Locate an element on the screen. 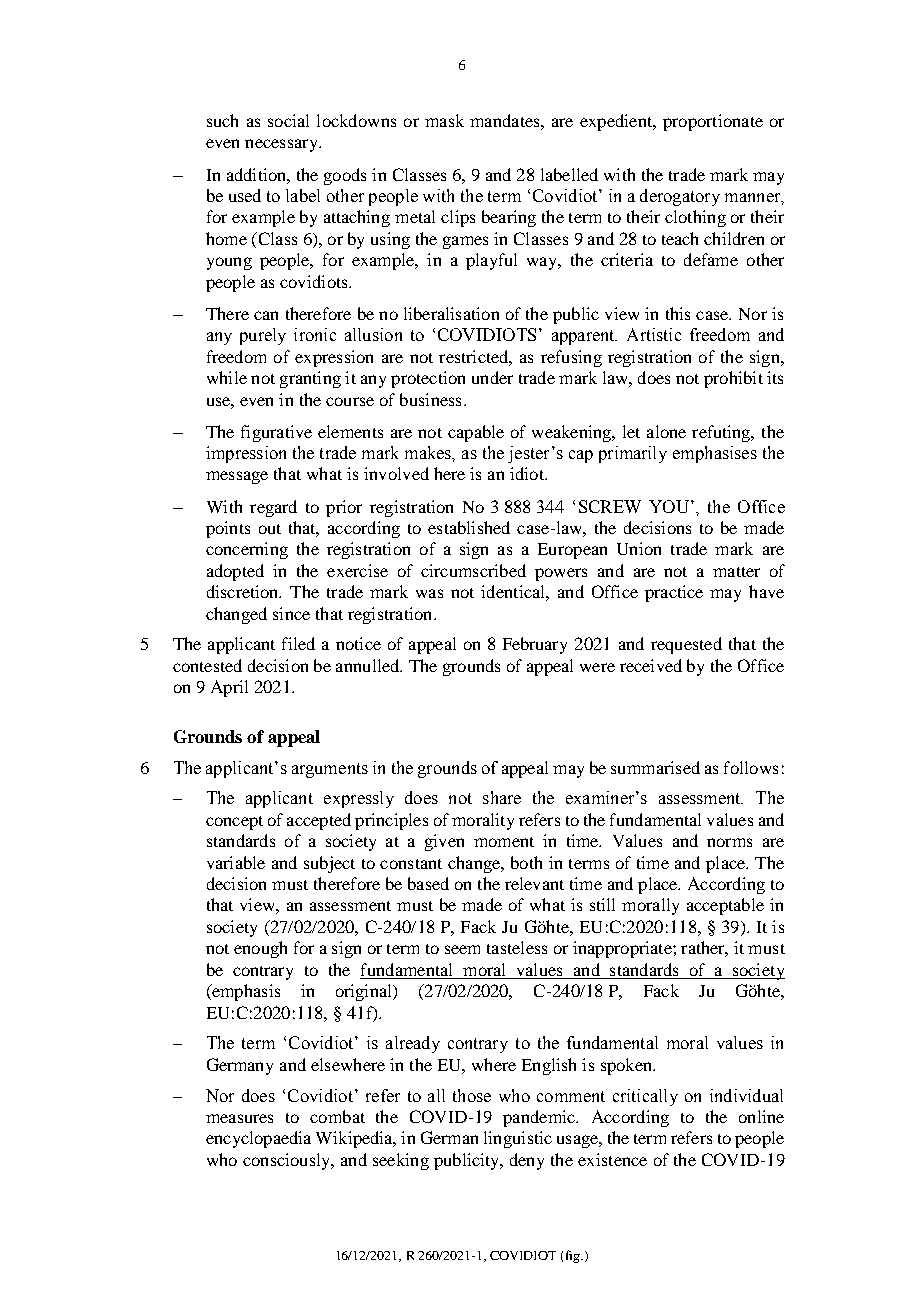  filed is located at coordinates (298, 643).
